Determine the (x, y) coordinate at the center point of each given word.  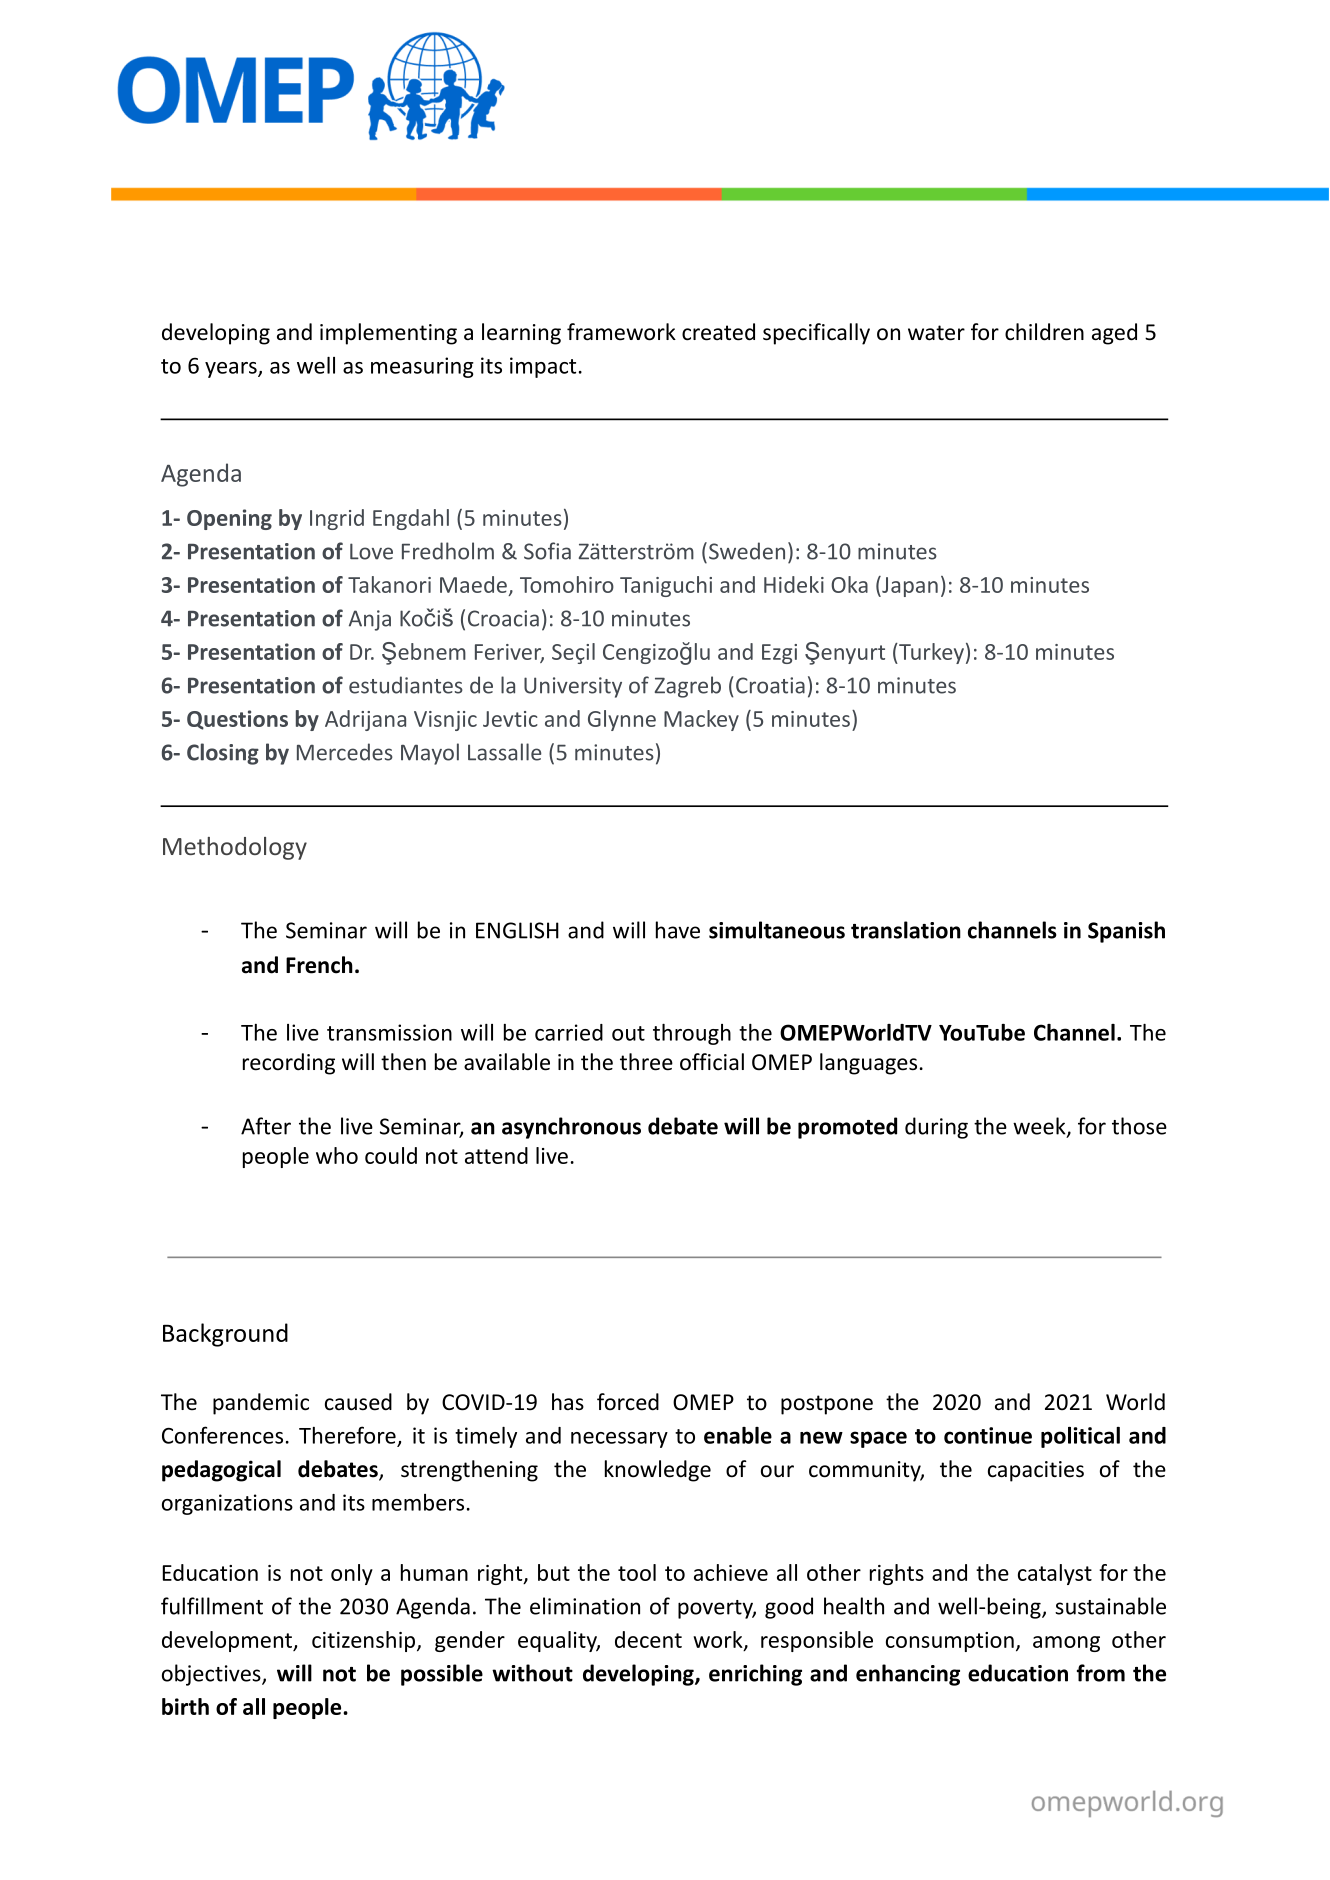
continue (988, 1435)
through (692, 1034)
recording (289, 1064)
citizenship (365, 1641)
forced (628, 1402)
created (718, 332)
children (1044, 332)
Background (225, 1335)
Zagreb (688, 687)
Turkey (930, 653)
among (1066, 1644)
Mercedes (345, 752)
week (1040, 1127)
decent (648, 1639)
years (232, 370)
